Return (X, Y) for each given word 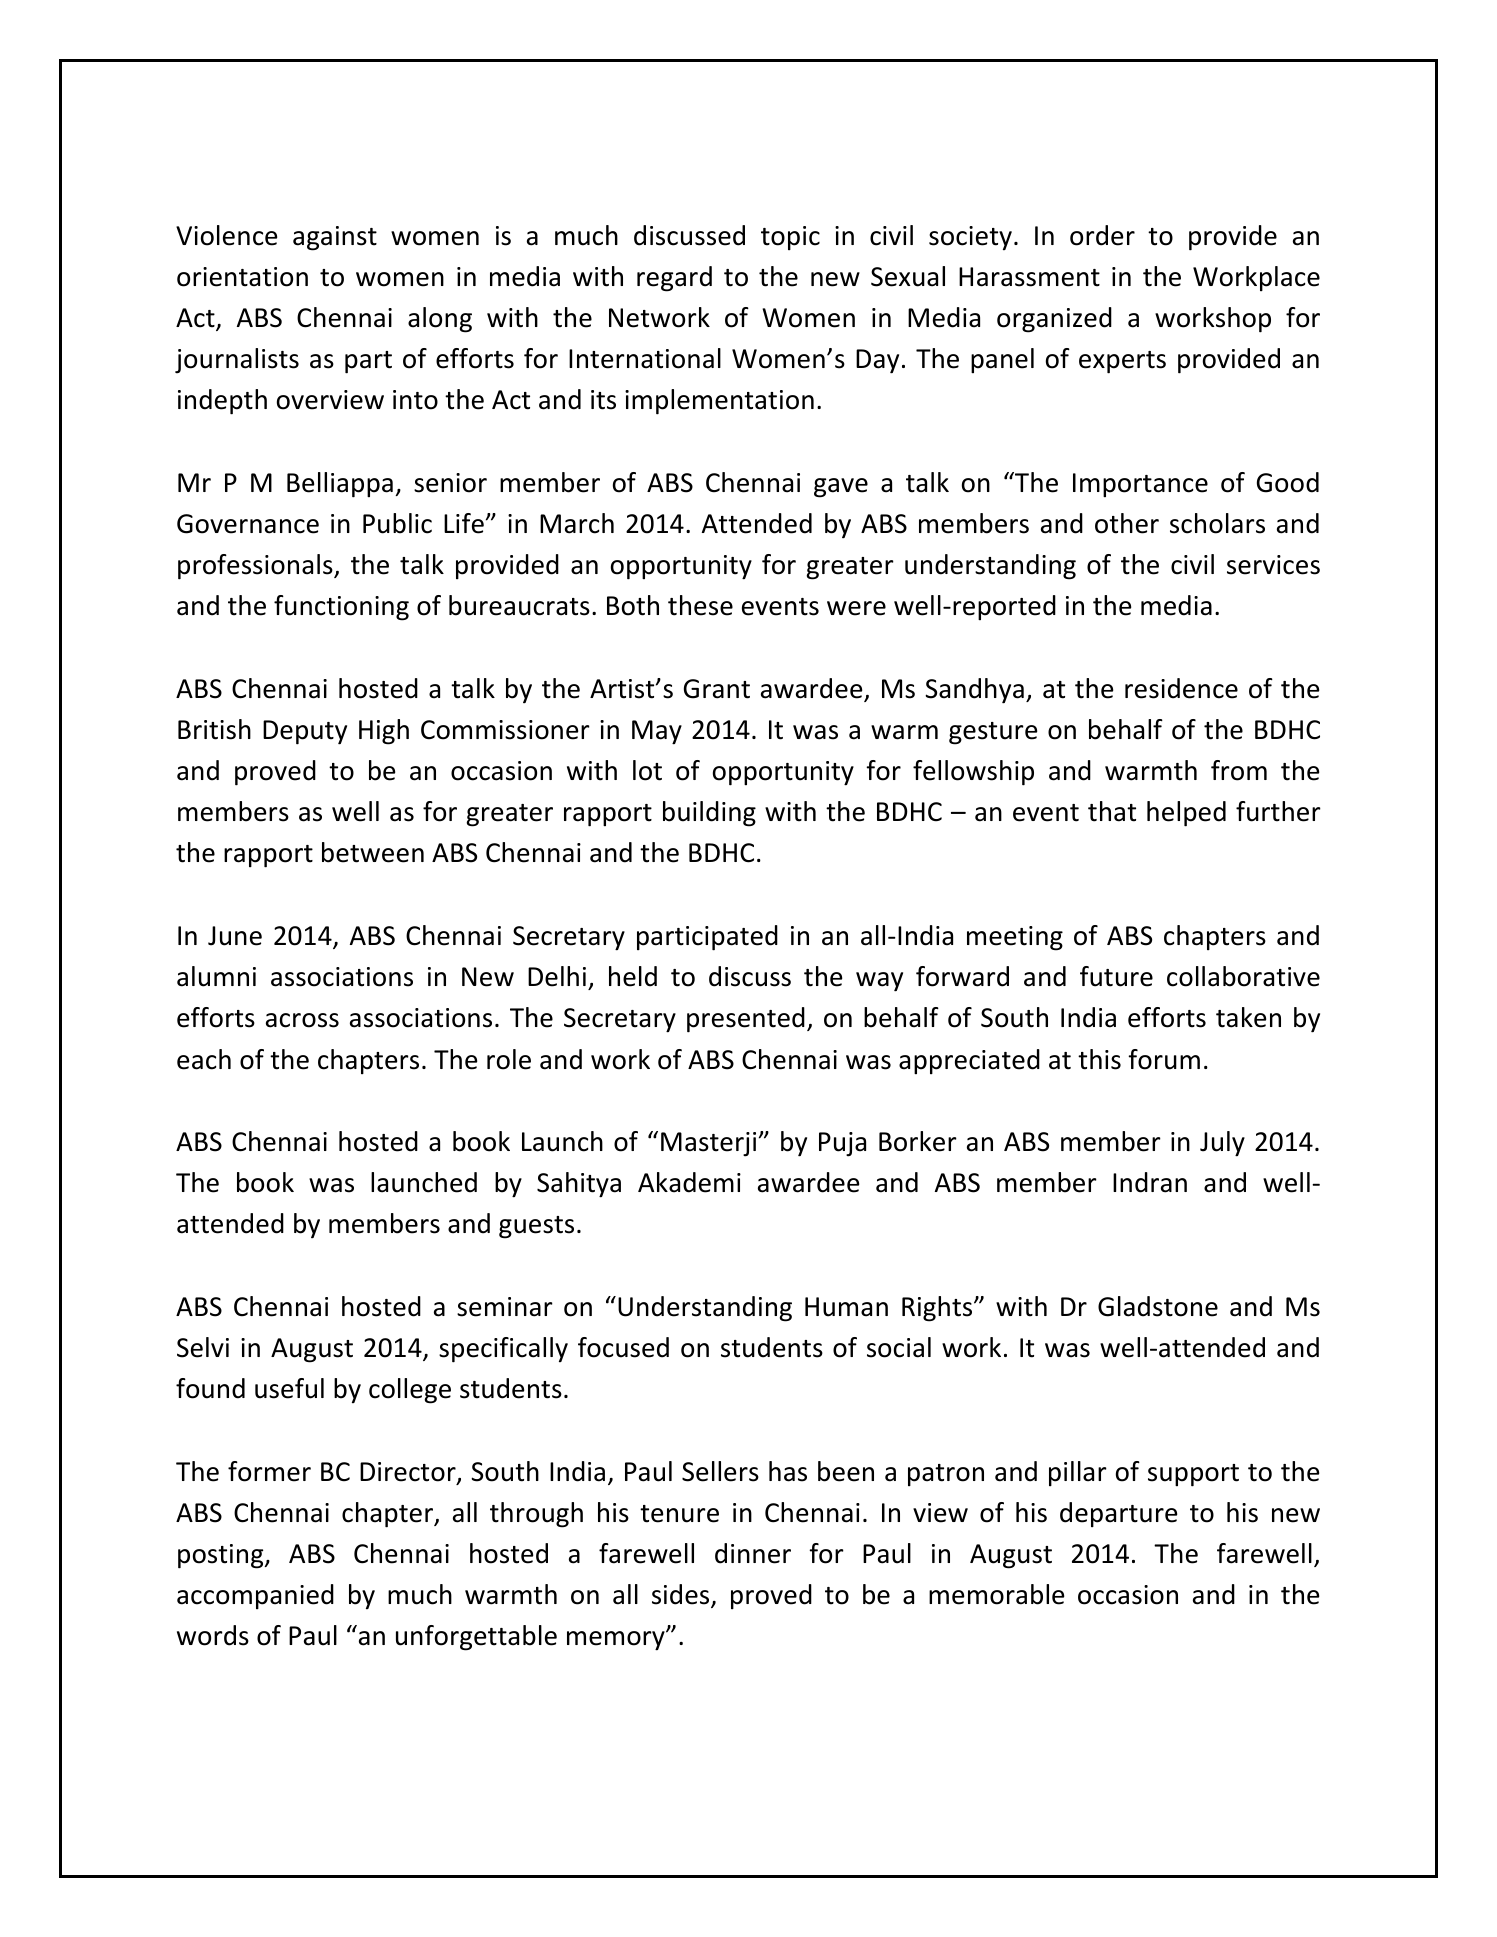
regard (674, 279)
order (1102, 235)
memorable (996, 1594)
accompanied (255, 1596)
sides (682, 1595)
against (335, 238)
